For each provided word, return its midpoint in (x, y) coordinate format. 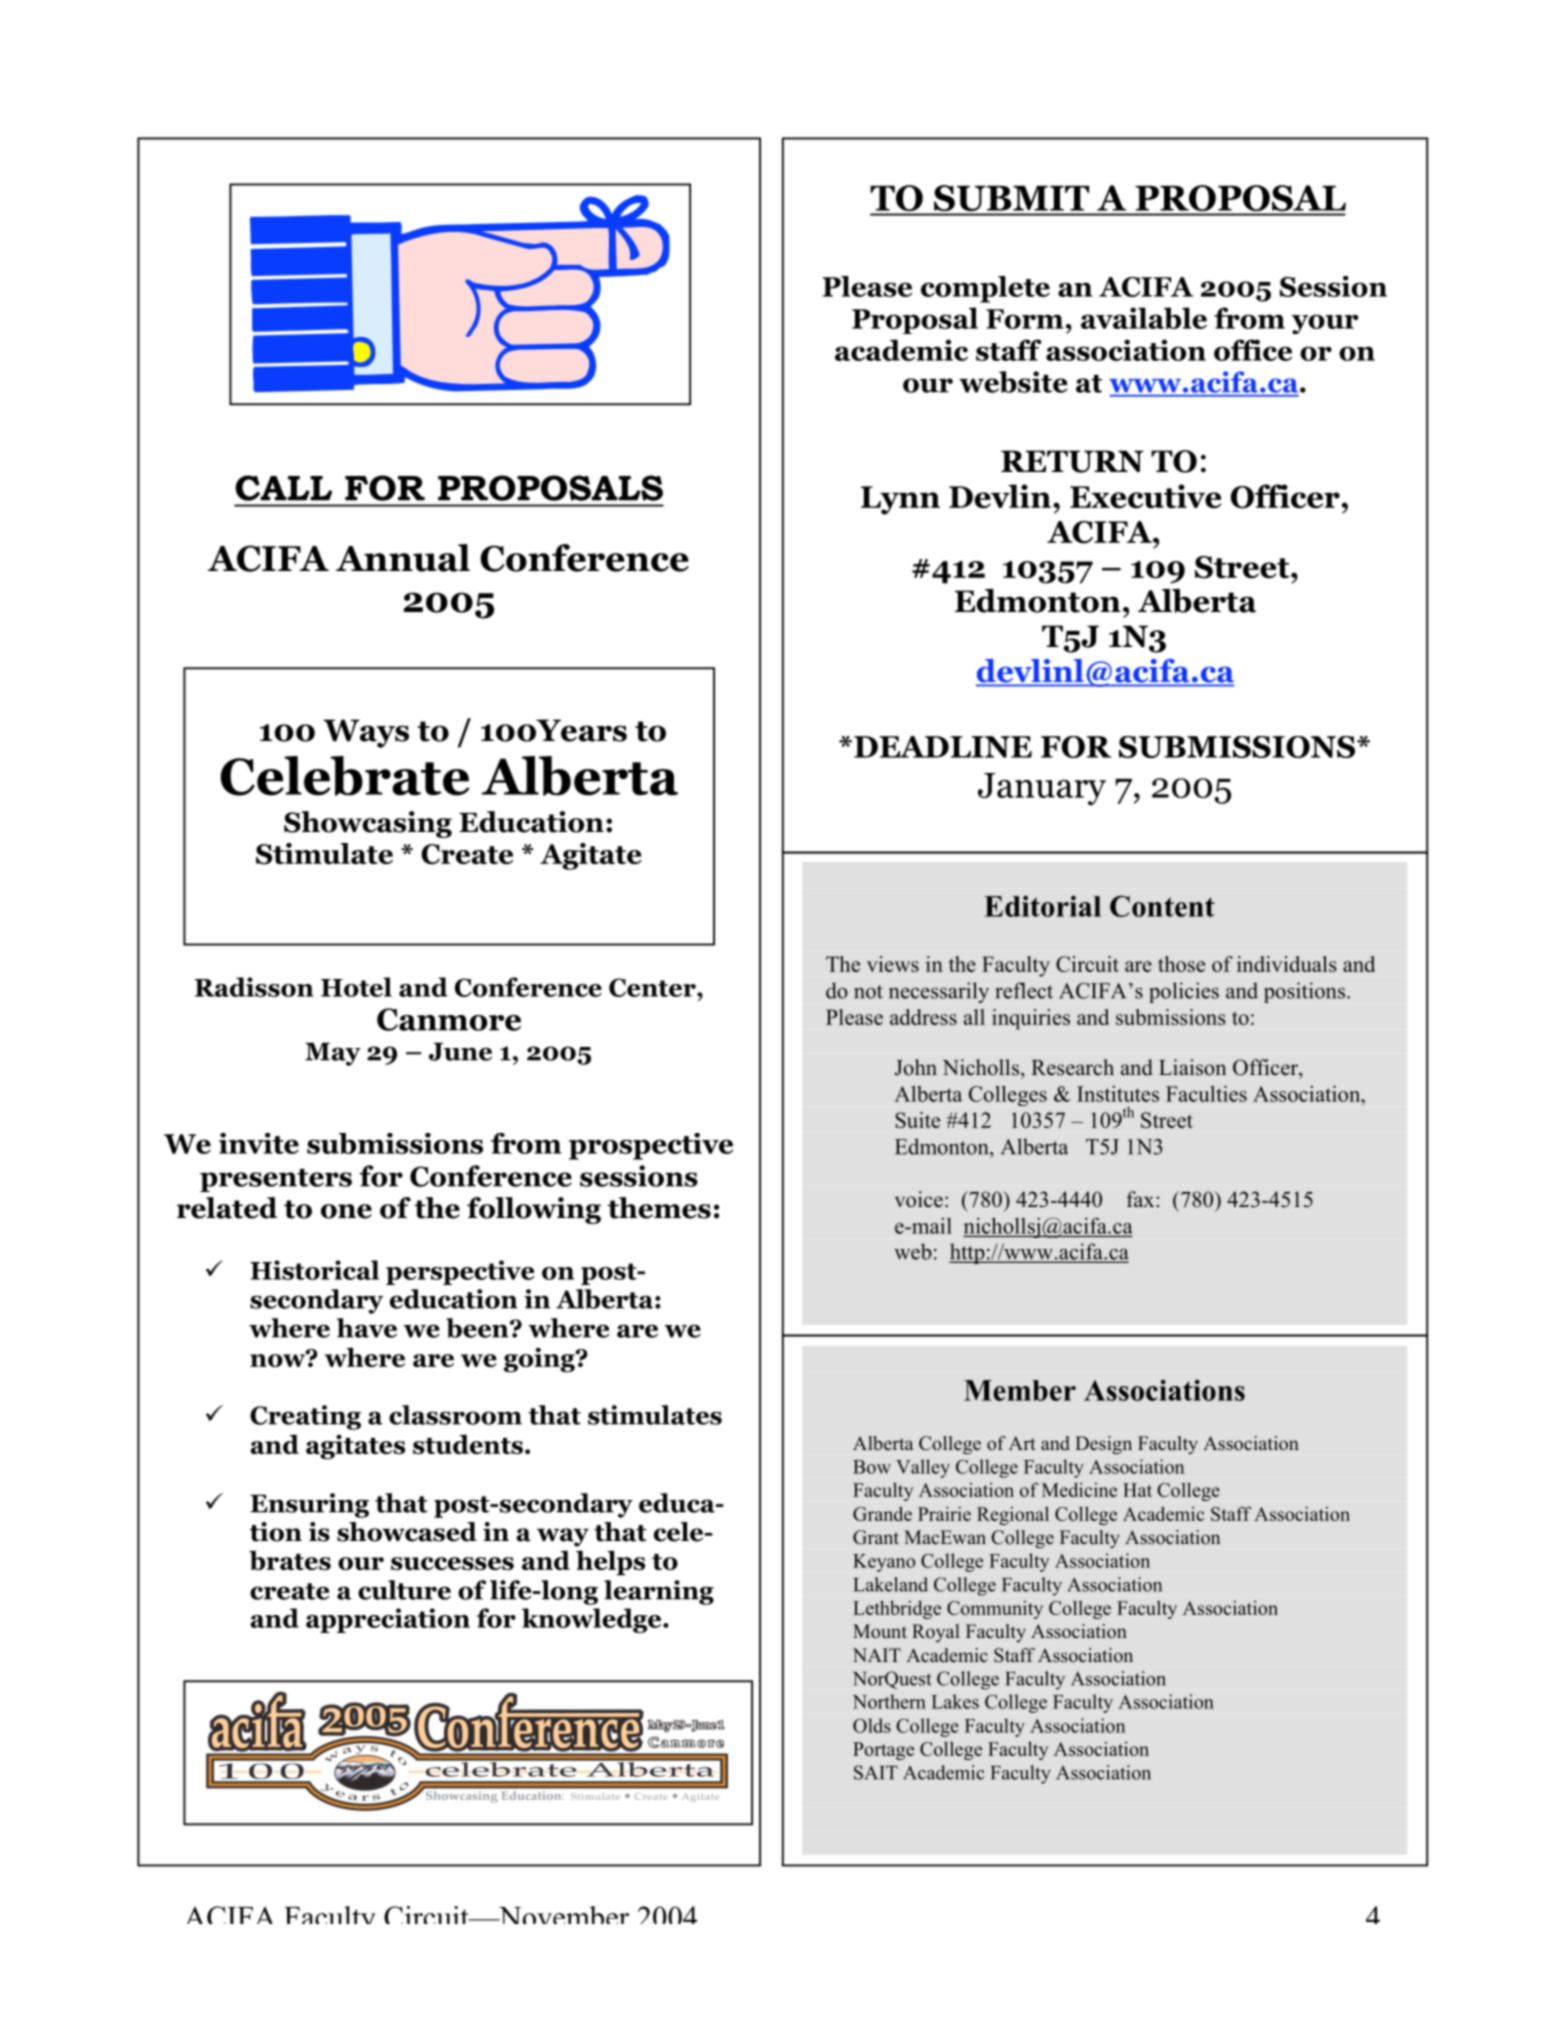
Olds (872, 1725)
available (1144, 318)
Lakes (955, 1701)
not (868, 992)
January (1042, 789)
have (367, 1328)
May (333, 1054)
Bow (872, 1467)
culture (404, 1590)
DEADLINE (943, 747)
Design (1103, 1445)
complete (985, 289)
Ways (366, 733)
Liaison (1192, 1067)
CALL (284, 488)
